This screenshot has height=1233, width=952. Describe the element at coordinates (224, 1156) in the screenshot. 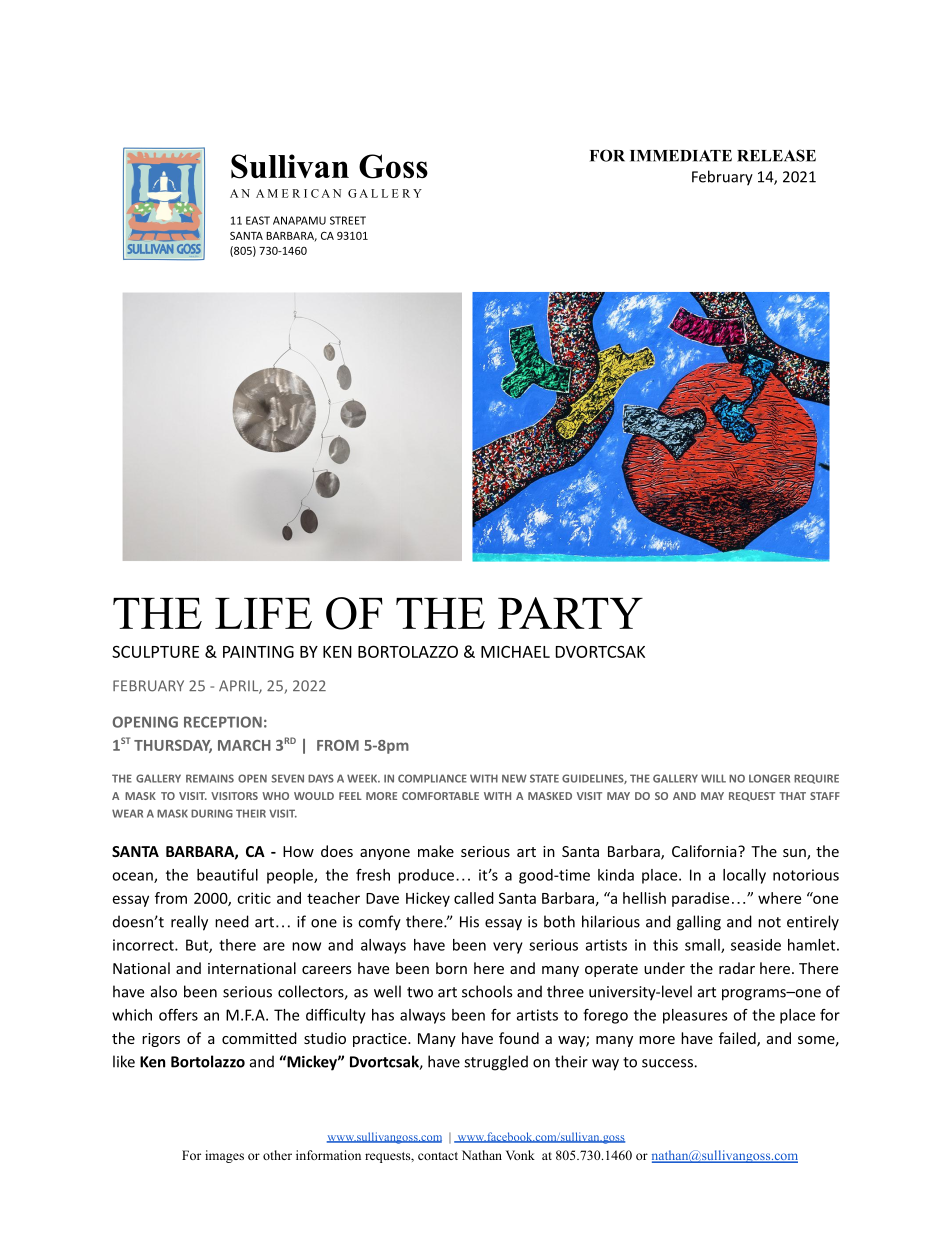

I see `images` at that location.
